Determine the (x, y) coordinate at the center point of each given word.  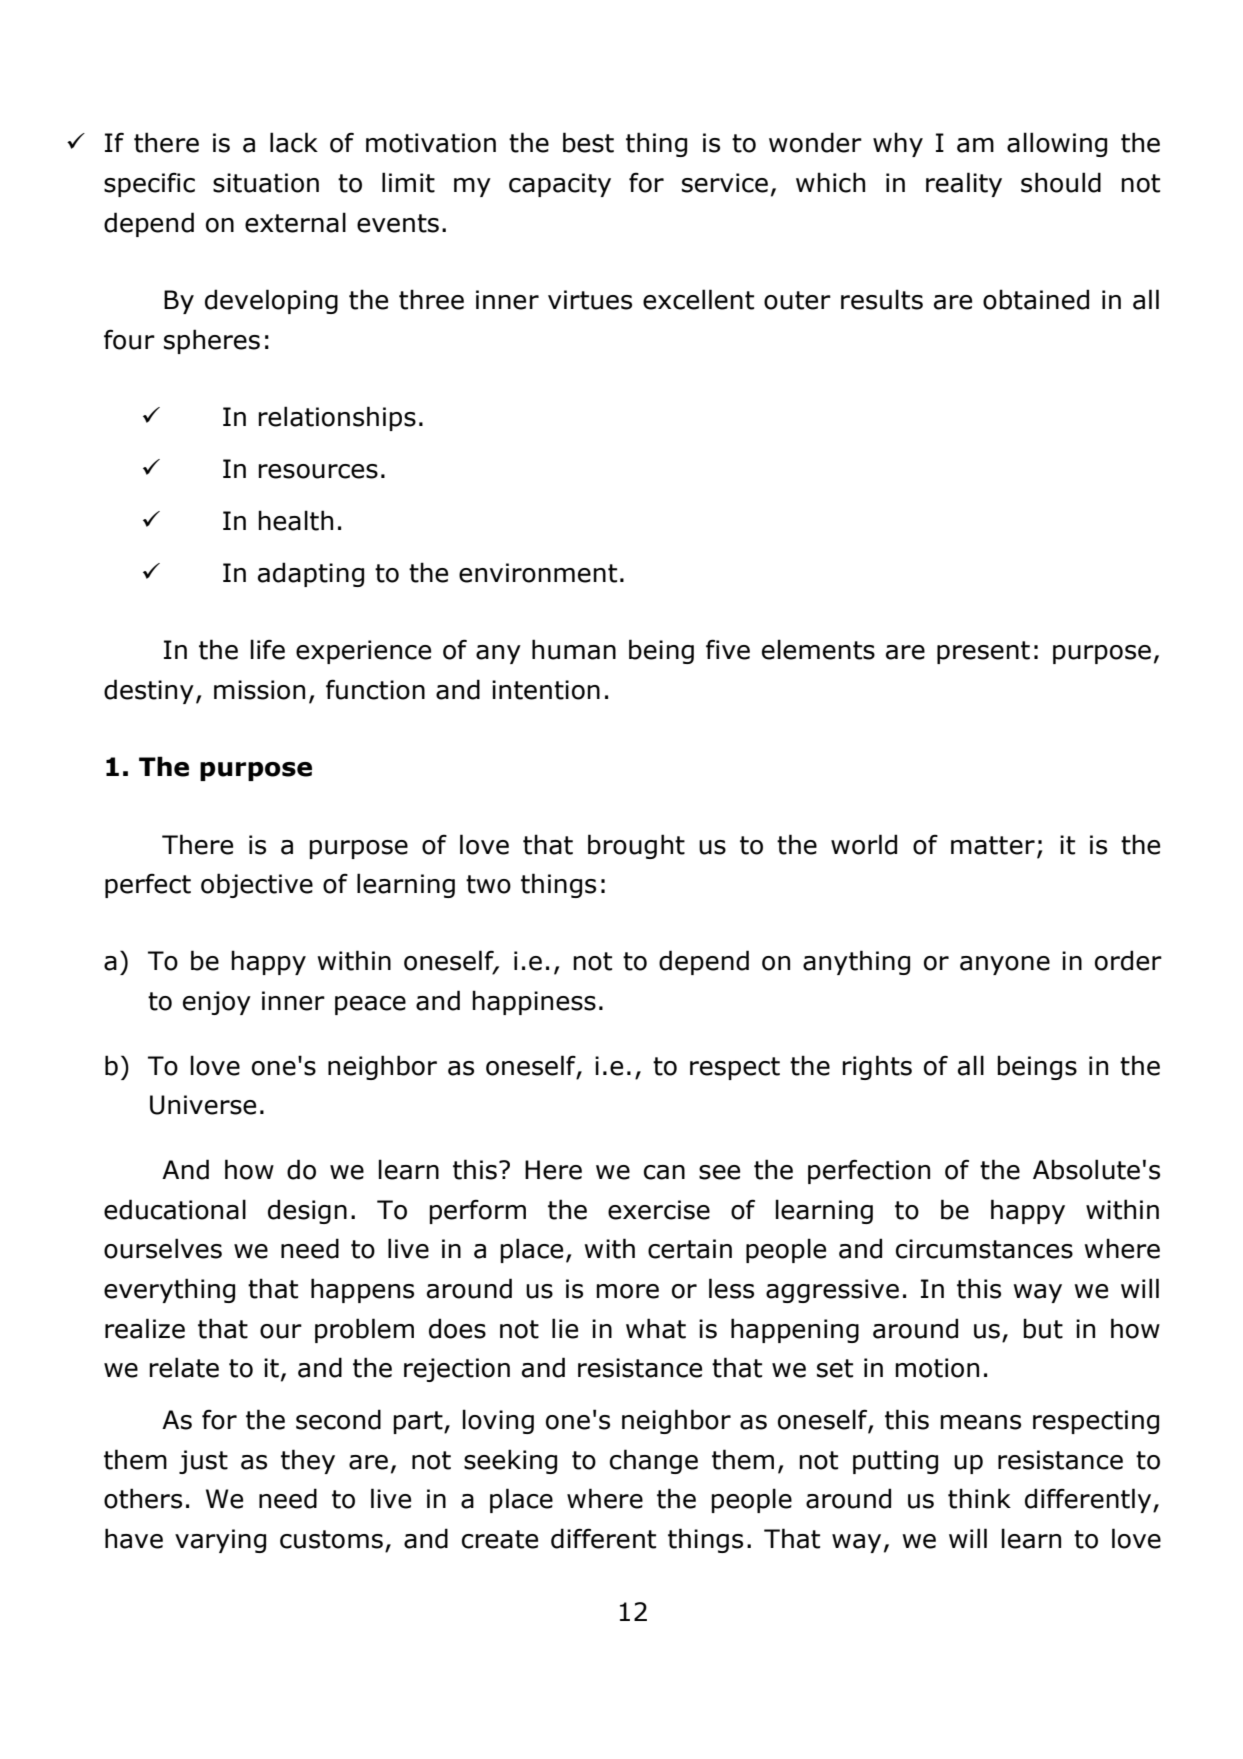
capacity (560, 185)
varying (220, 1541)
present (983, 652)
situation (266, 183)
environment (538, 573)
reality (964, 184)
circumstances (984, 1249)
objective (257, 885)
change (654, 1461)
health (295, 520)
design (307, 1211)
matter (993, 845)
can (664, 1172)
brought (636, 846)
